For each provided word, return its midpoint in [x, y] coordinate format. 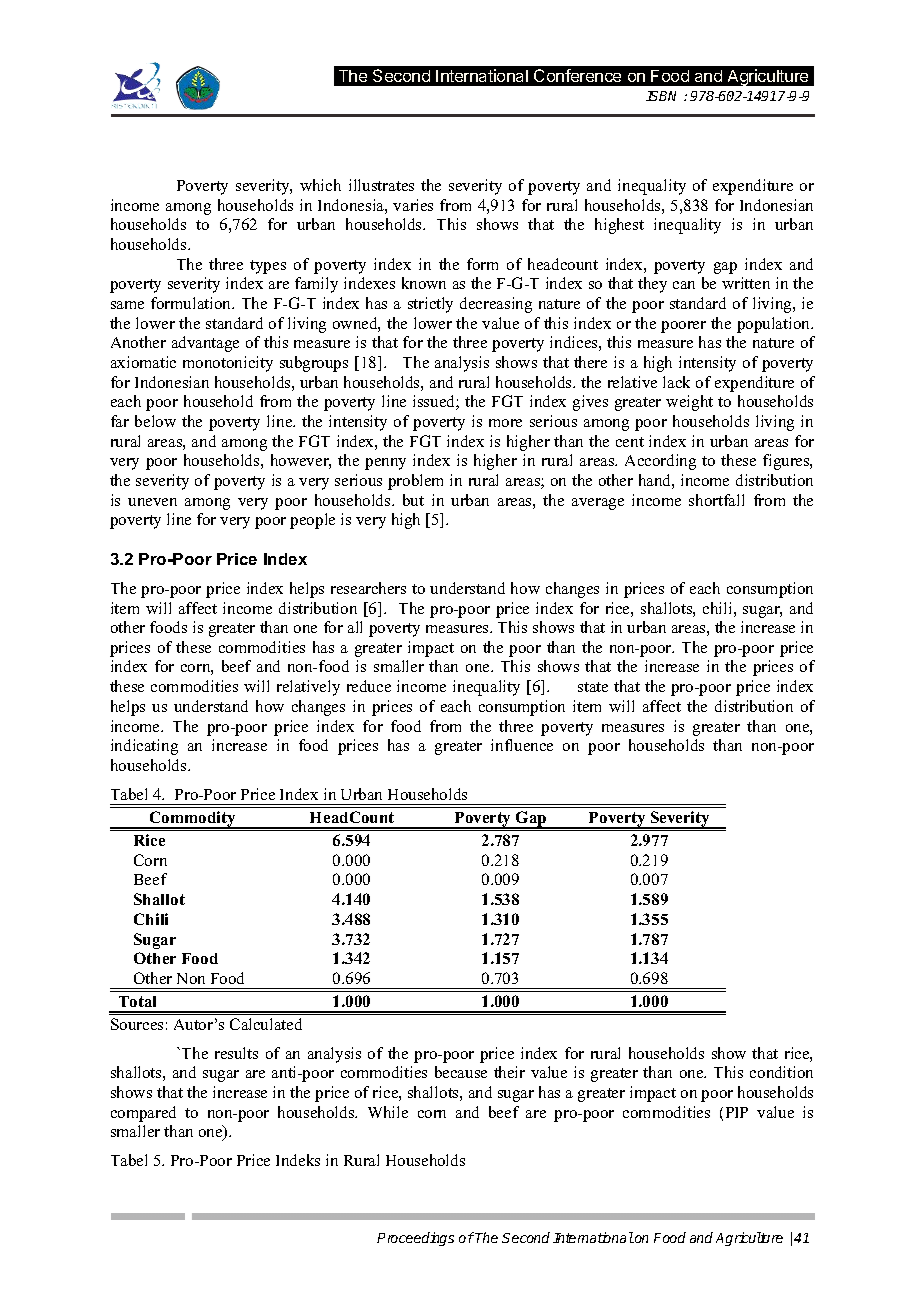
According [660, 462]
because [461, 1072]
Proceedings [415, 1239]
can [684, 285]
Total [137, 1001]
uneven [152, 502]
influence [522, 745]
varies [413, 205]
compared [143, 1114]
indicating [144, 747]
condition [781, 1072]
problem [415, 482]
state [593, 687]
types [268, 267]
